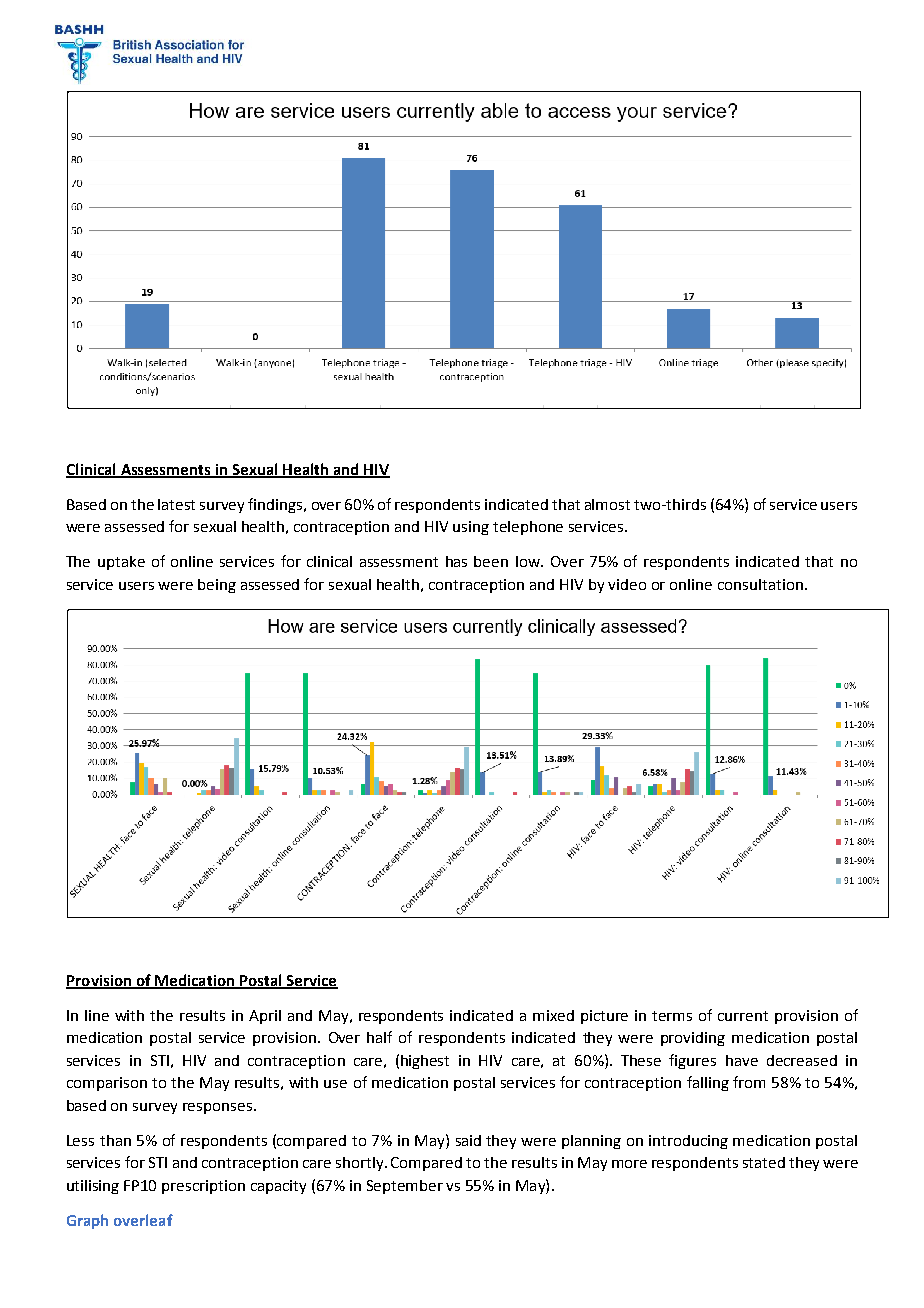 This screenshot has height=1308, width=924. I want to click on current, so click(743, 1016).
